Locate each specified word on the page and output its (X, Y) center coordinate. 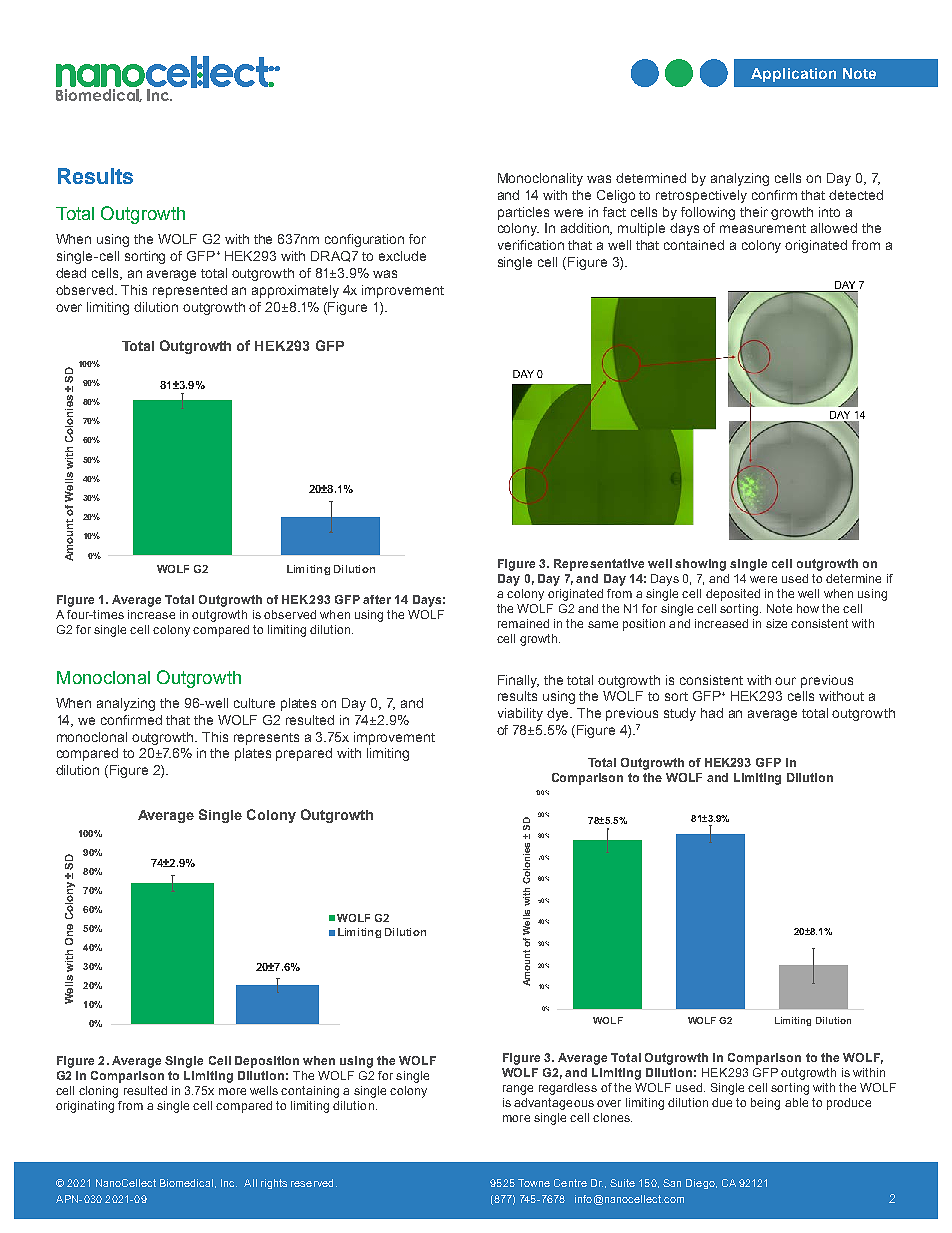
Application (793, 75)
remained (523, 623)
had (712, 713)
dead (71, 273)
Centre (570, 1183)
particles (523, 213)
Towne (534, 1183)
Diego (701, 1184)
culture (254, 703)
